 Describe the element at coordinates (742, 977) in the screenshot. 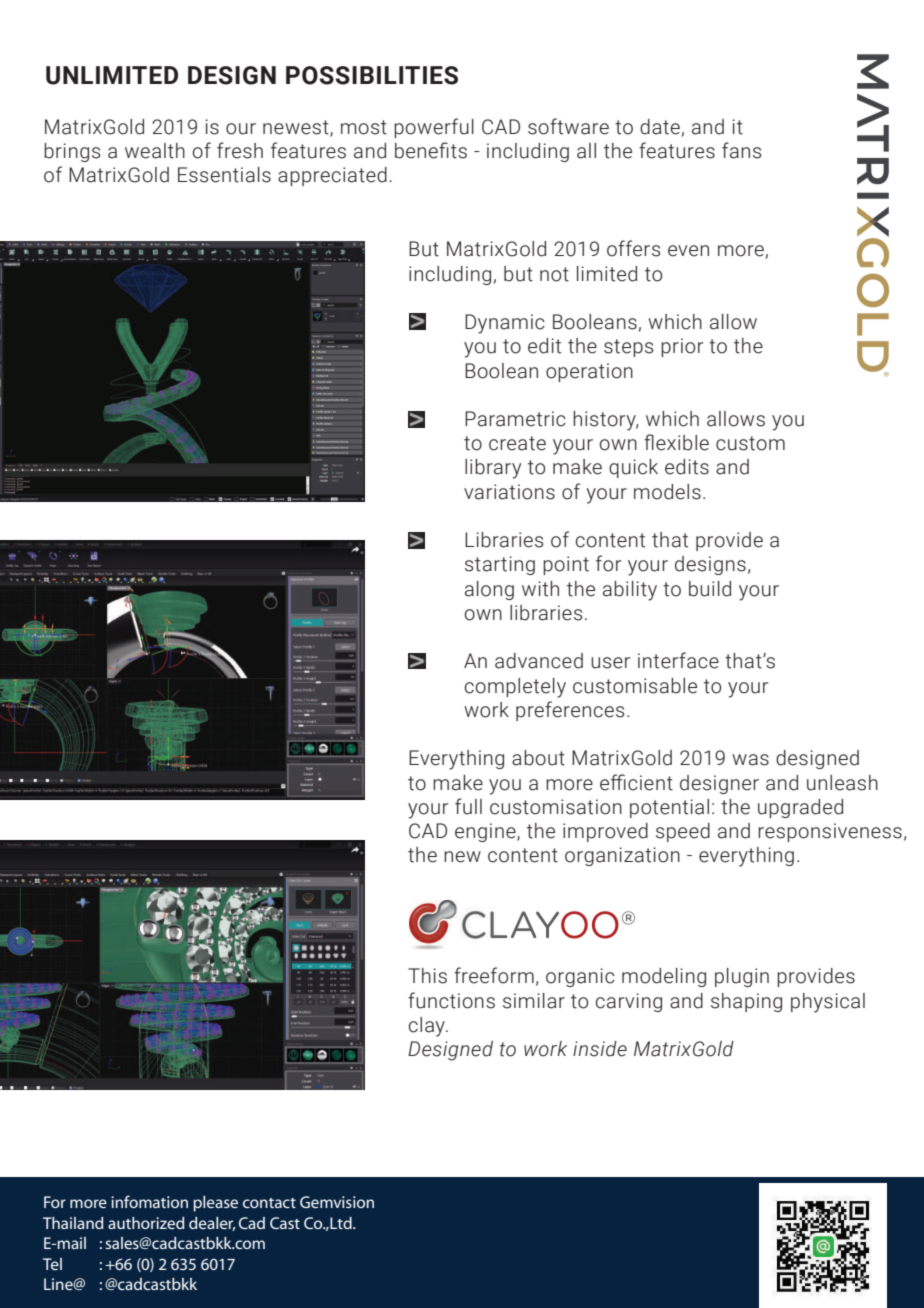

I see `plugin` at that location.
